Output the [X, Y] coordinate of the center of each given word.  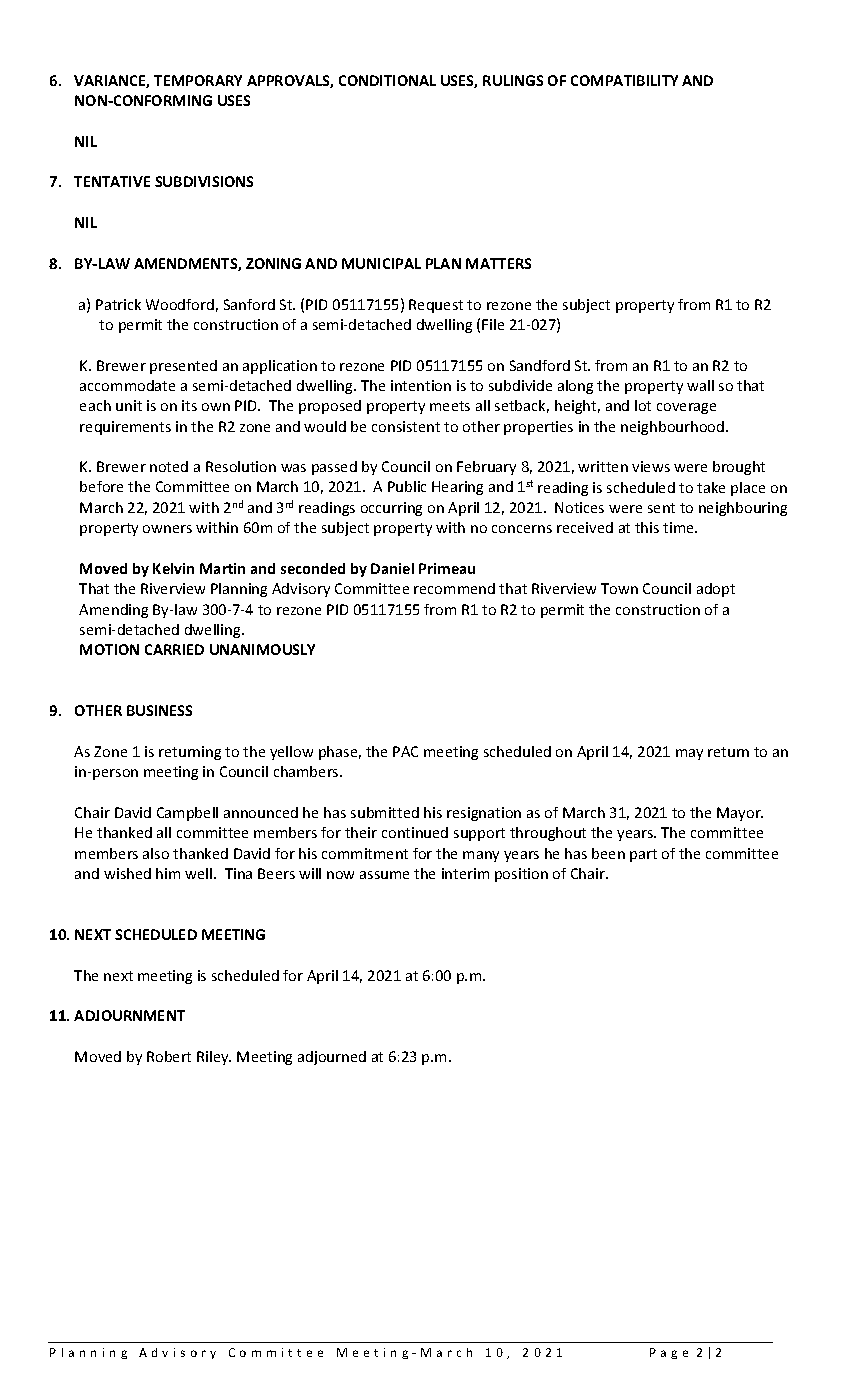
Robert [169, 1056]
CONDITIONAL [387, 80]
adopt [716, 590]
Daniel [392, 568]
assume [384, 875]
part [643, 855]
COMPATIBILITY [624, 80]
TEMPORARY [198, 80]
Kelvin [173, 568]
